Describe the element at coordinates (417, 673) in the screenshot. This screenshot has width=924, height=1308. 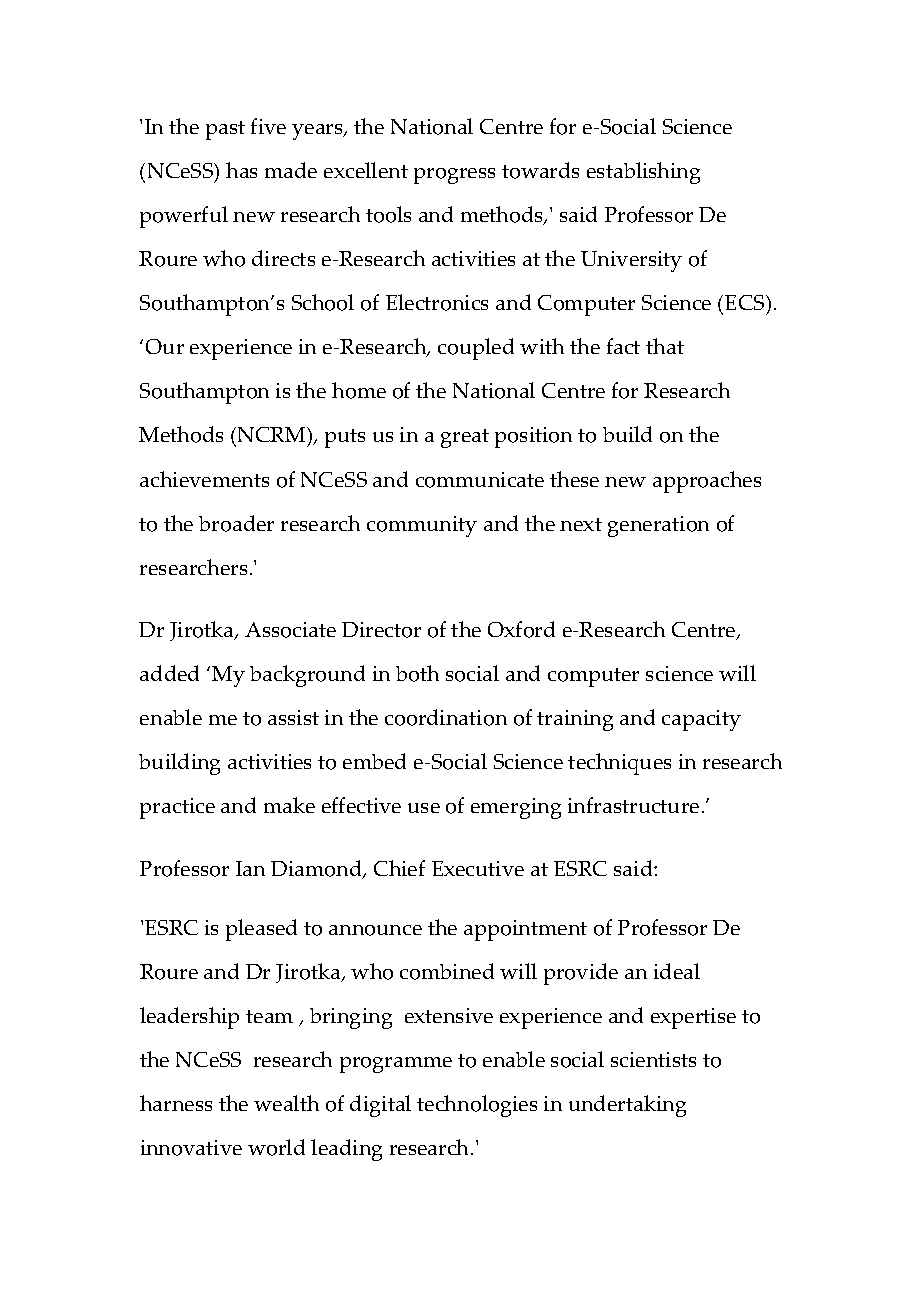
I see `both` at that location.
